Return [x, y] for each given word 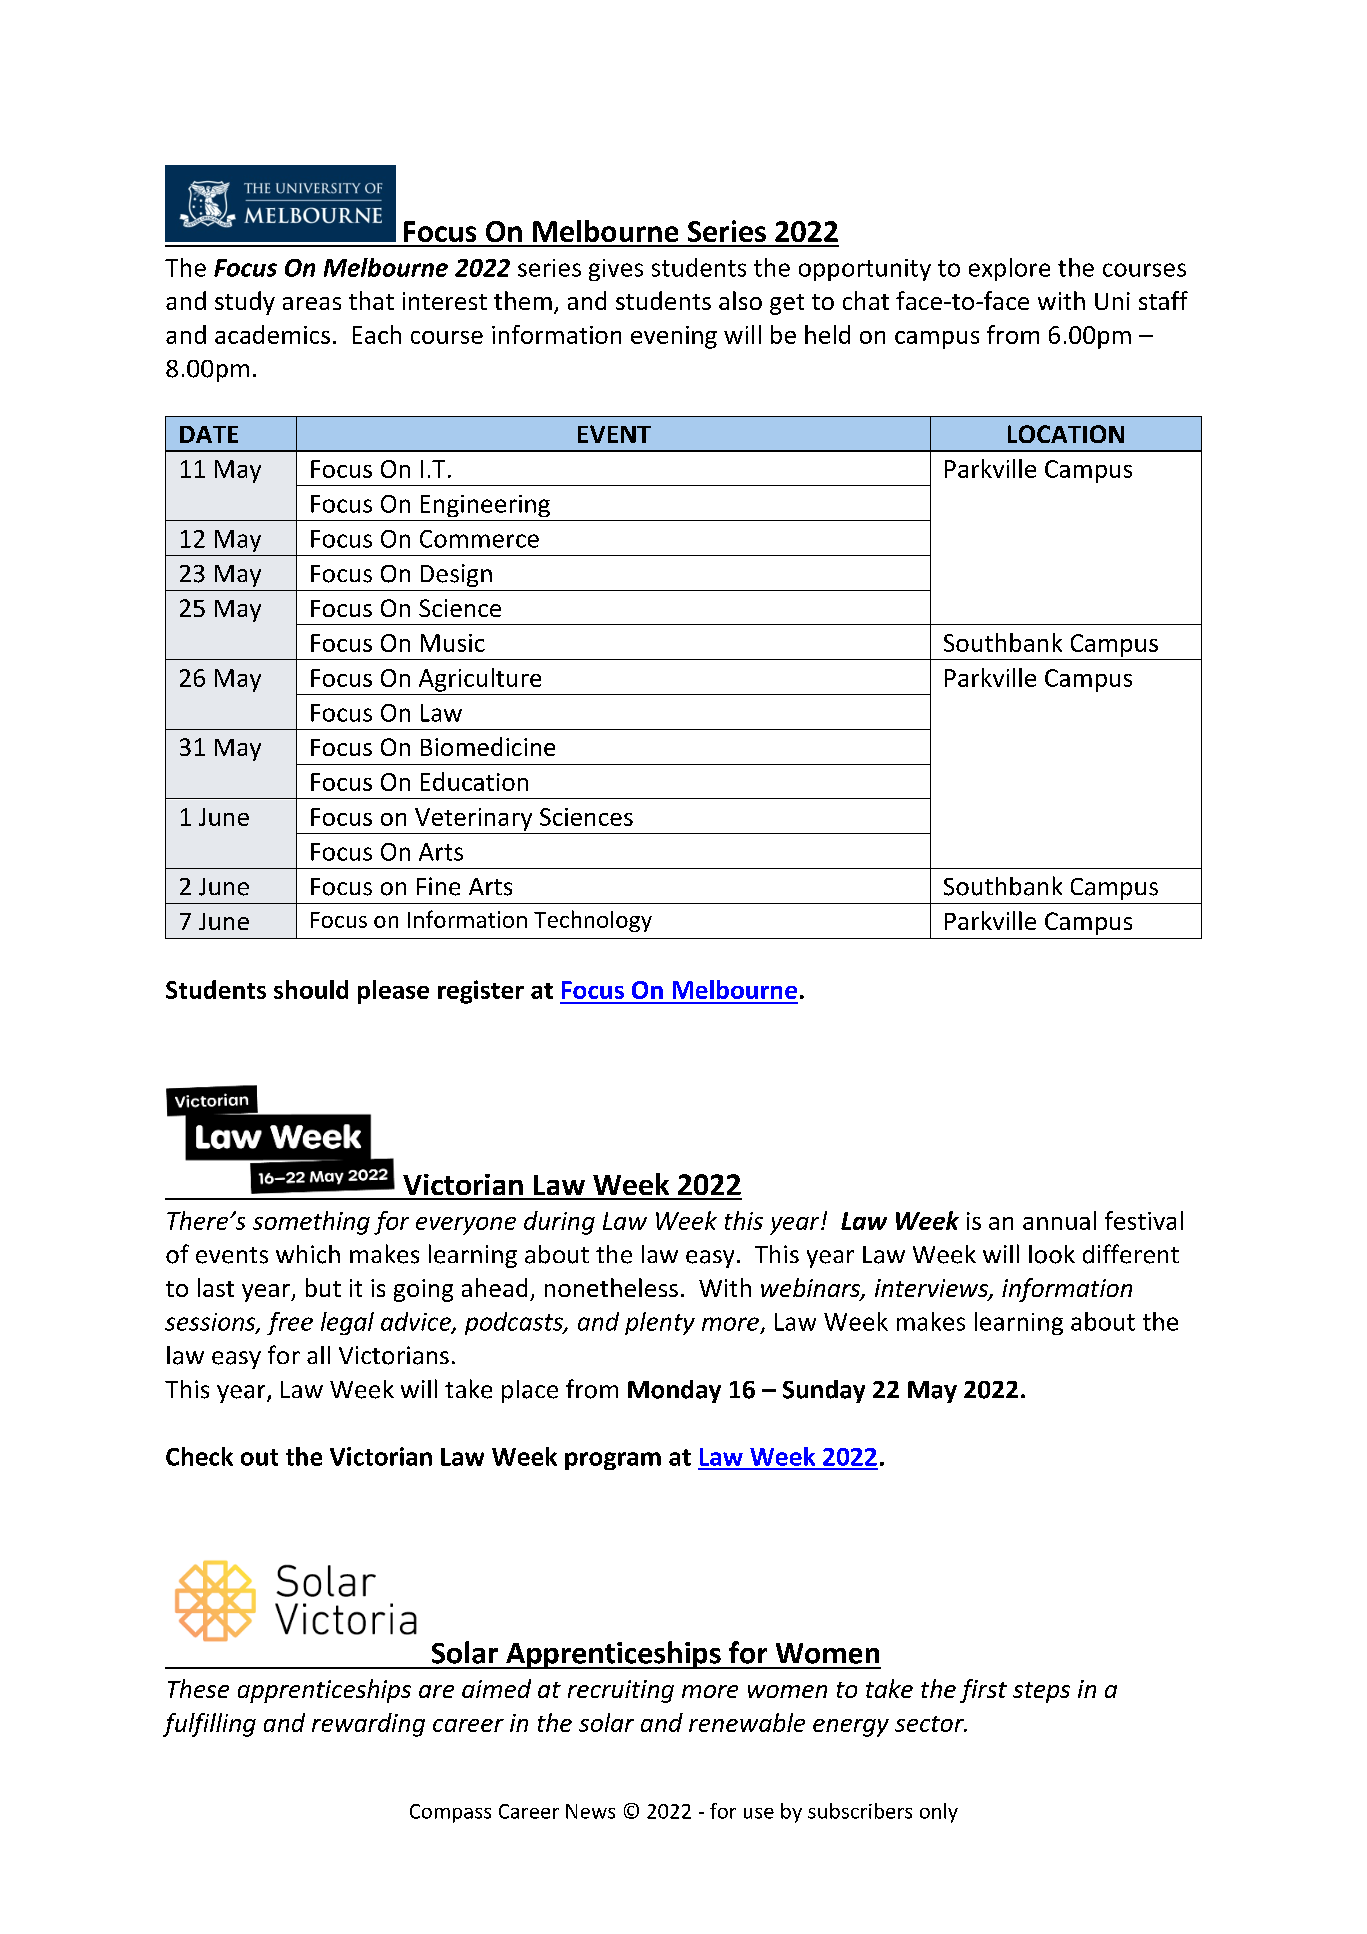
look [1052, 1254]
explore [1009, 269]
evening [674, 337]
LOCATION [1066, 434]
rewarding [368, 1725]
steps [1041, 1692]
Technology [593, 921]
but [323, 1287]
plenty [660, 1323]
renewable [747, 1722]
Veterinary [473, 819]
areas [312, 303]
